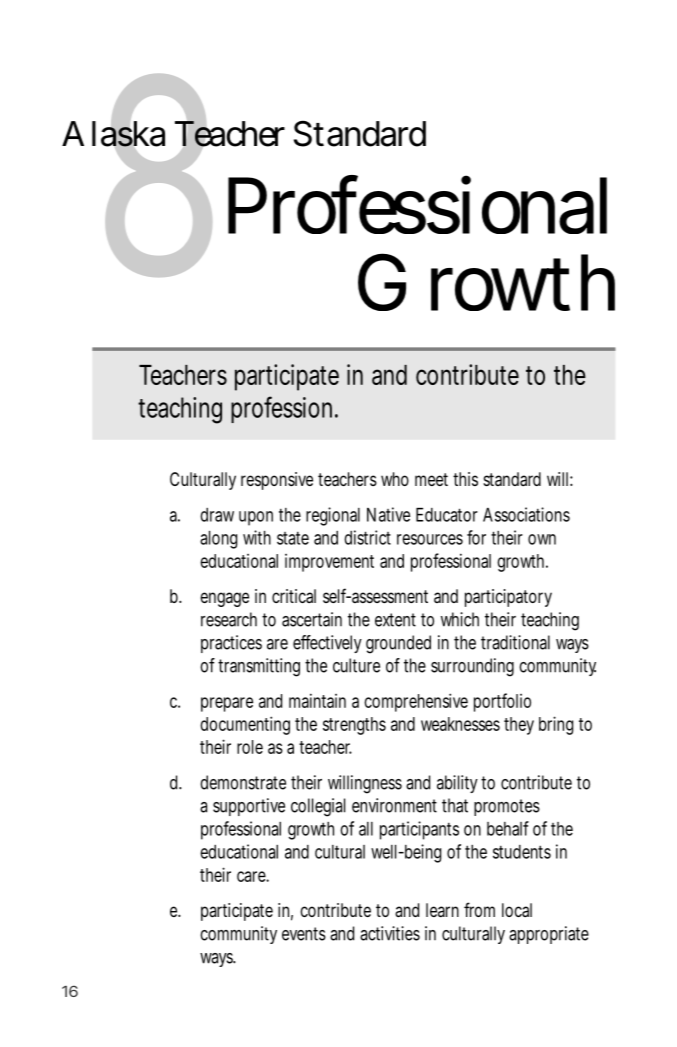 The height and width of the screenshot is (1047, 677). Describe the element at coordinates (526, 514) in the screenshot. I see `Associations` at that location.
